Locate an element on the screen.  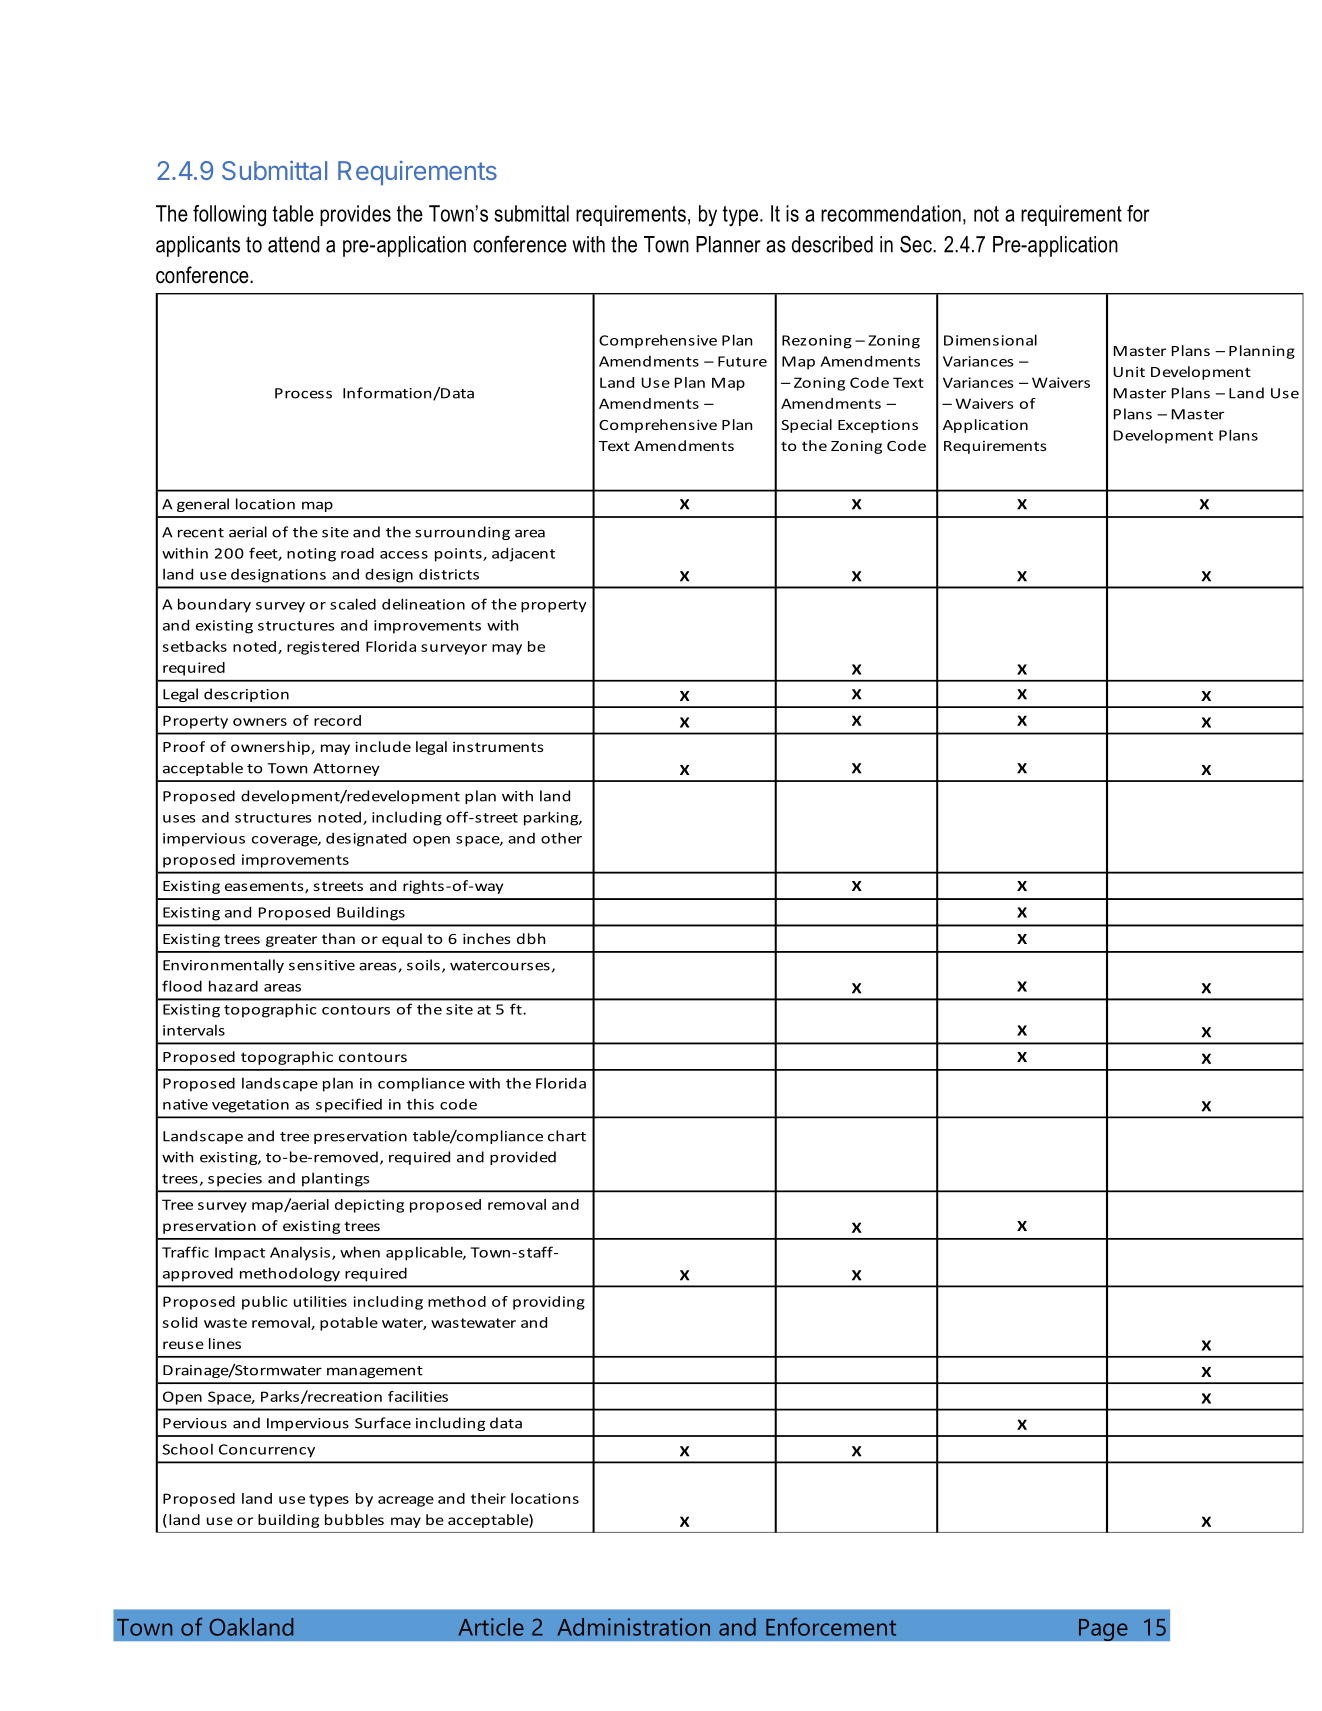
adjacent is located at coordinates (523, 554).
